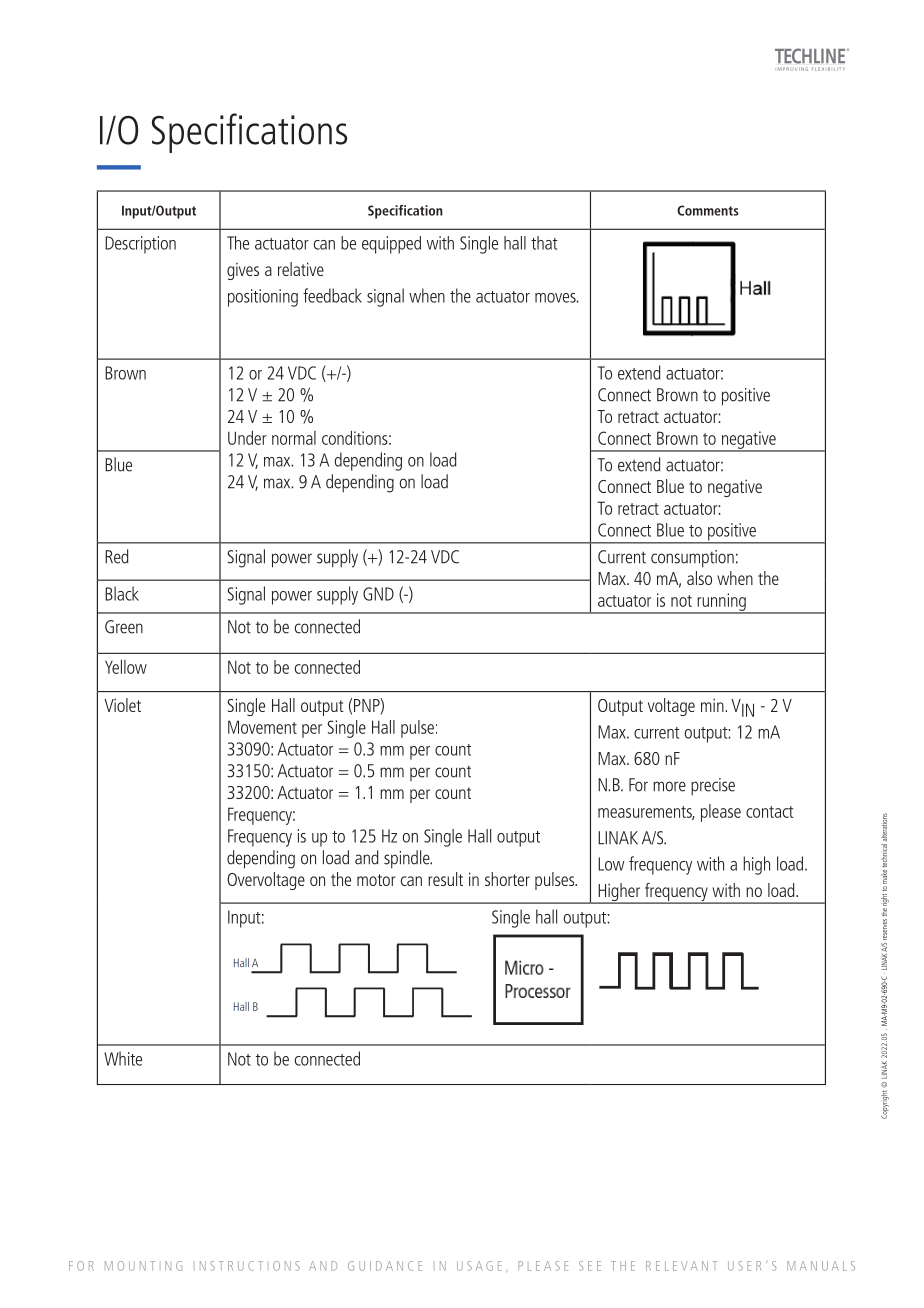 Image resolution: width=924 pixels, height=1308 pixels. I want to click on result, so click(445, 879).
